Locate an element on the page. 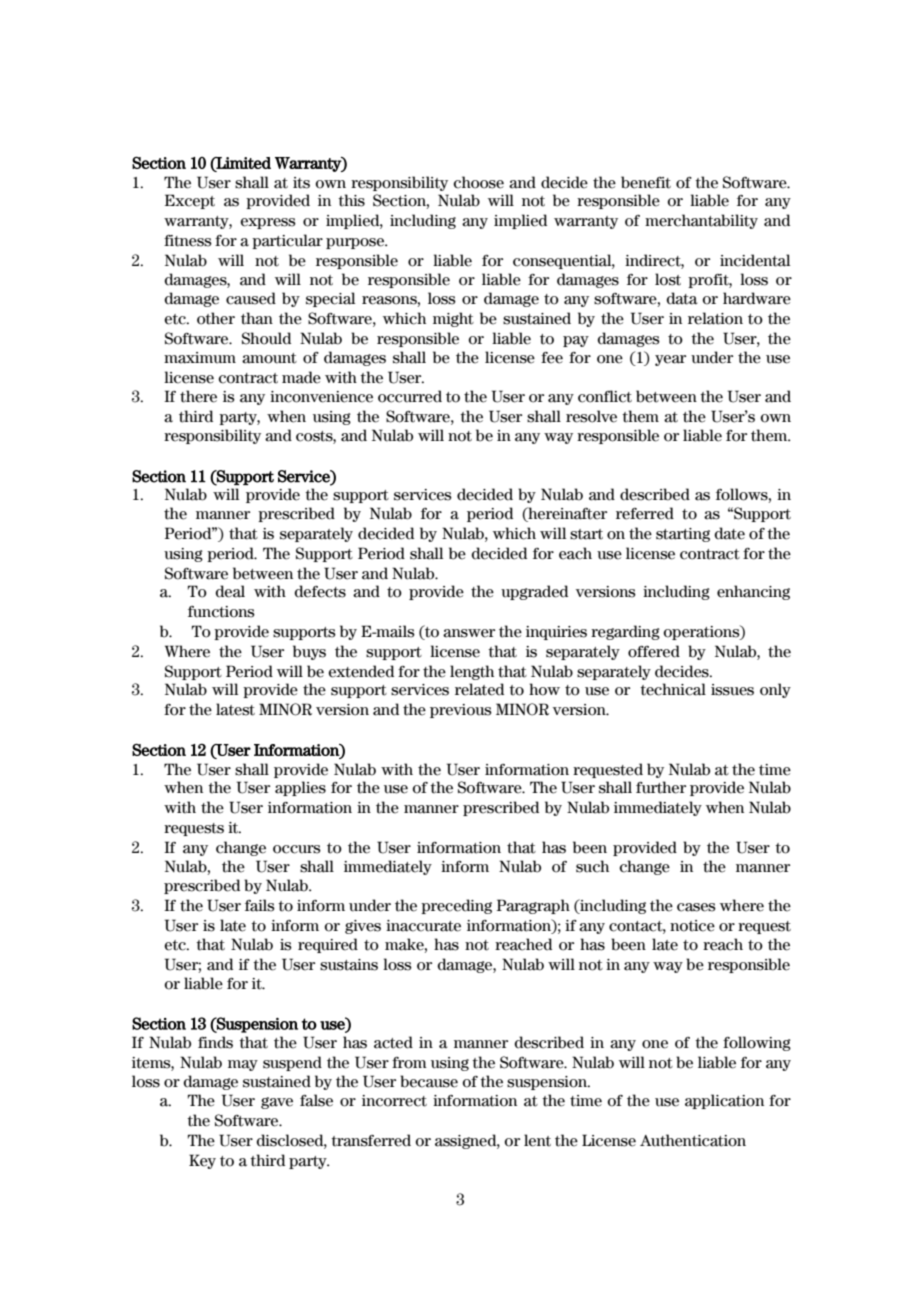 Image resolution: width=924 pixels, height=1308 pixels. issues is located at coordinates (732, 690).
